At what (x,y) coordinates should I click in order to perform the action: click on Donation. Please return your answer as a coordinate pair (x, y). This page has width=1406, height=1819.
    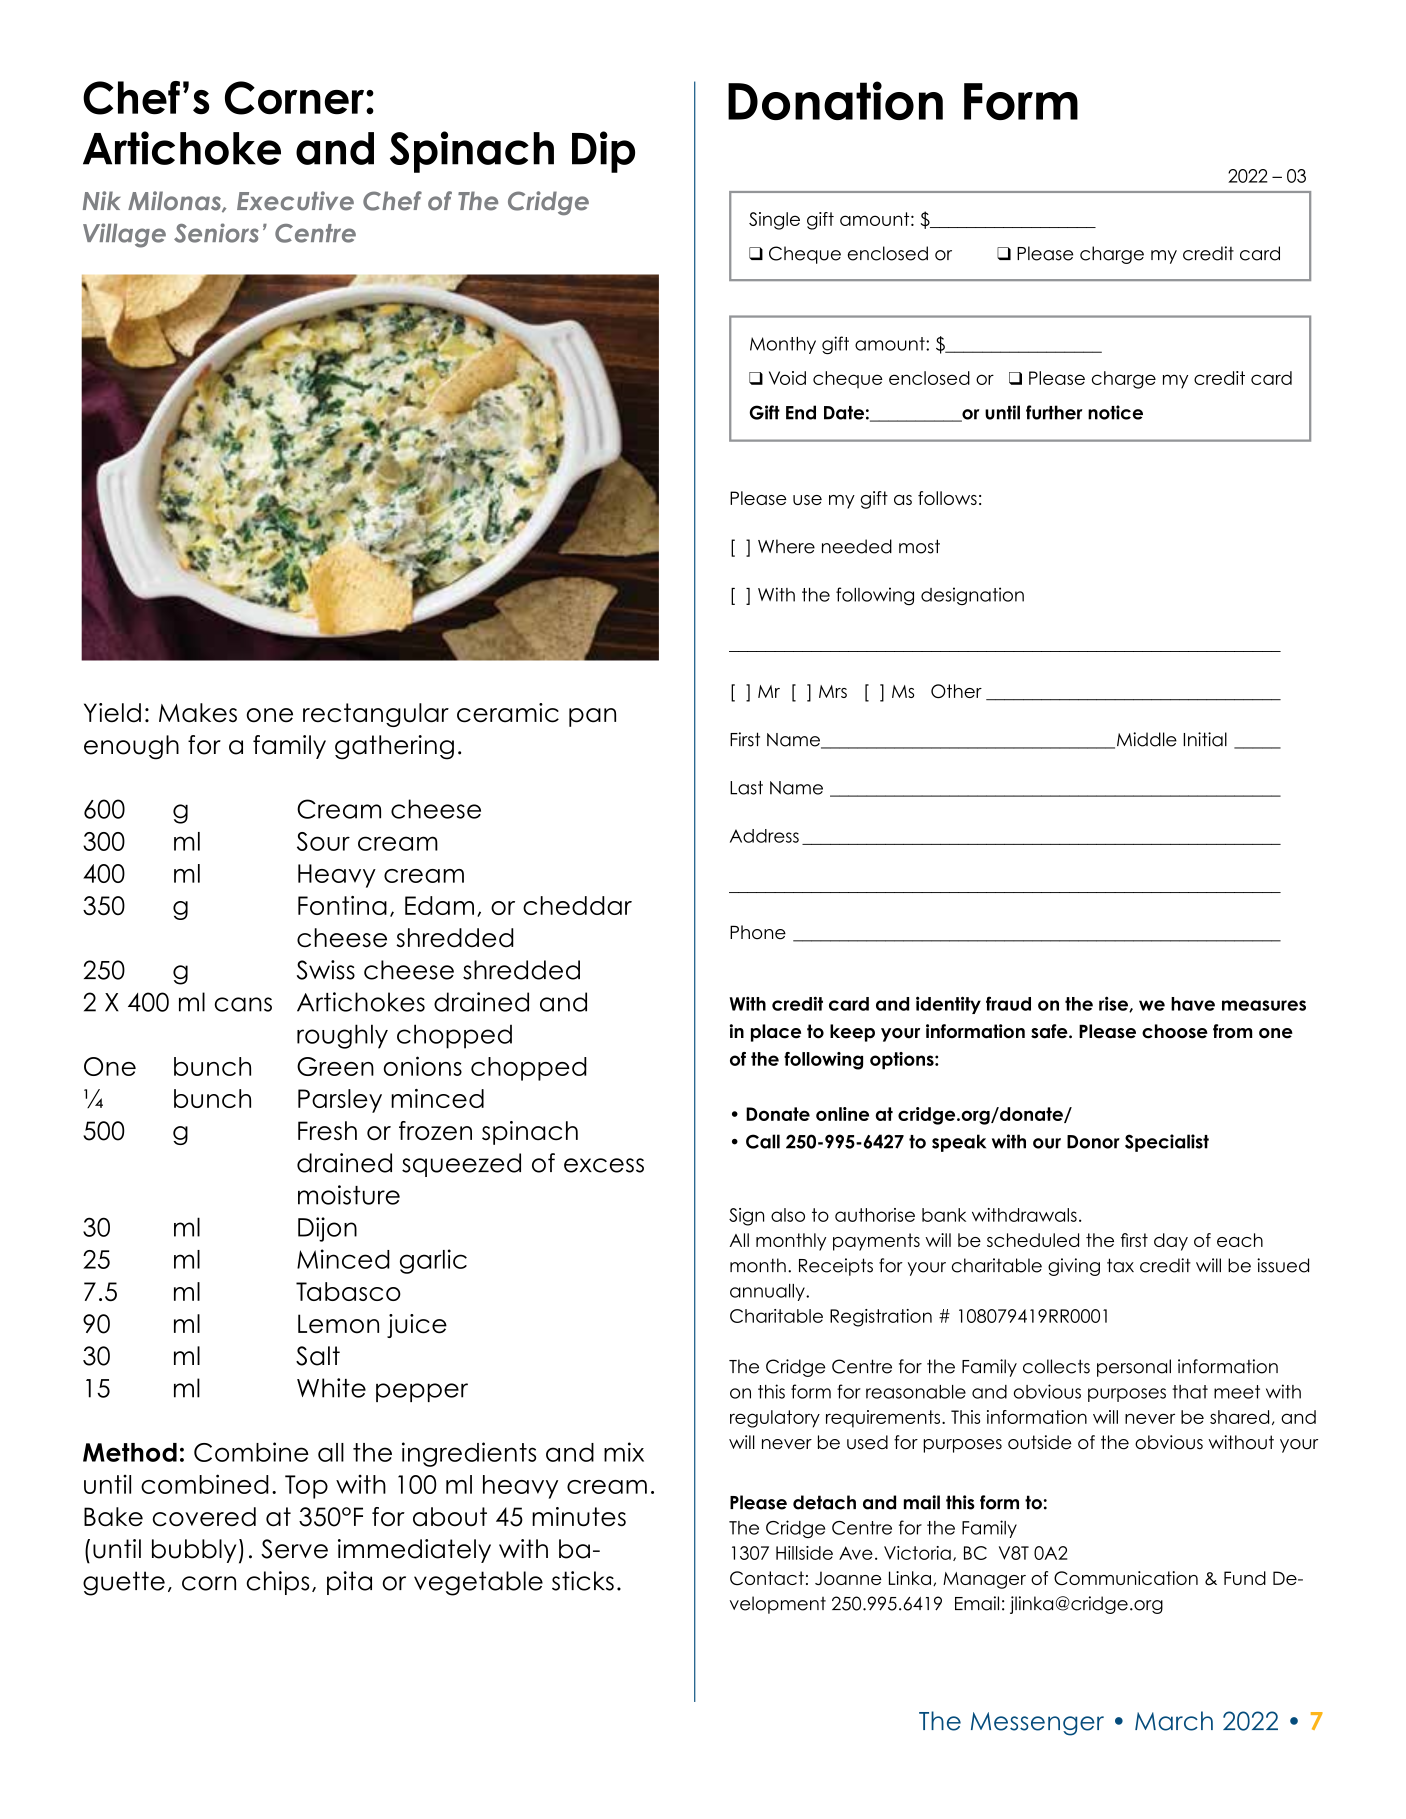
    Looking at the image, I should click on (835, 100).
